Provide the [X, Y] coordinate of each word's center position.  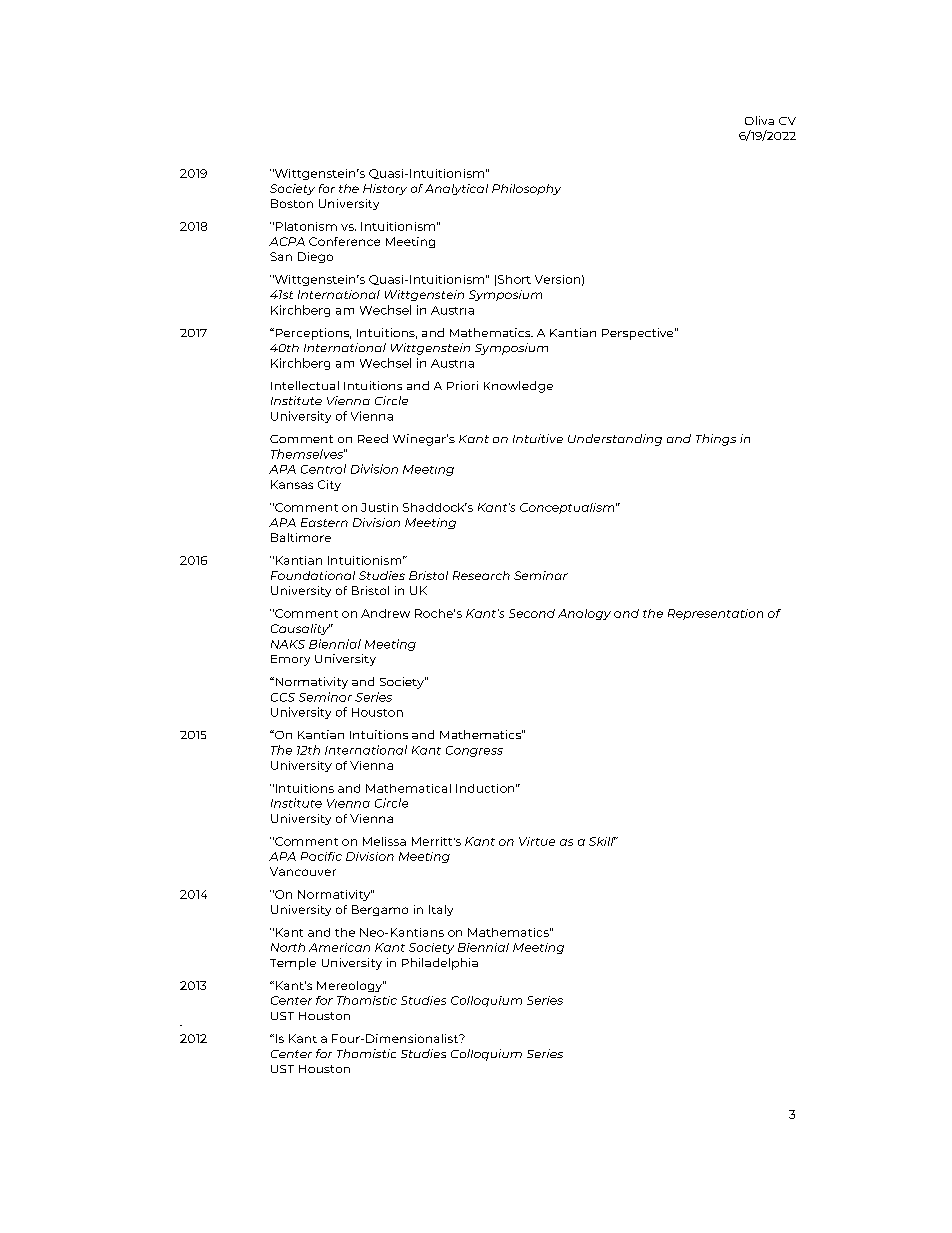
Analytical [456, 189]
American [339, 947]
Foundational [313, 575]
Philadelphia [440, 964]
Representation [715, 614]
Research [481, 575]
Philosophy [526, 189]
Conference [344, 241]
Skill [602, 841]
